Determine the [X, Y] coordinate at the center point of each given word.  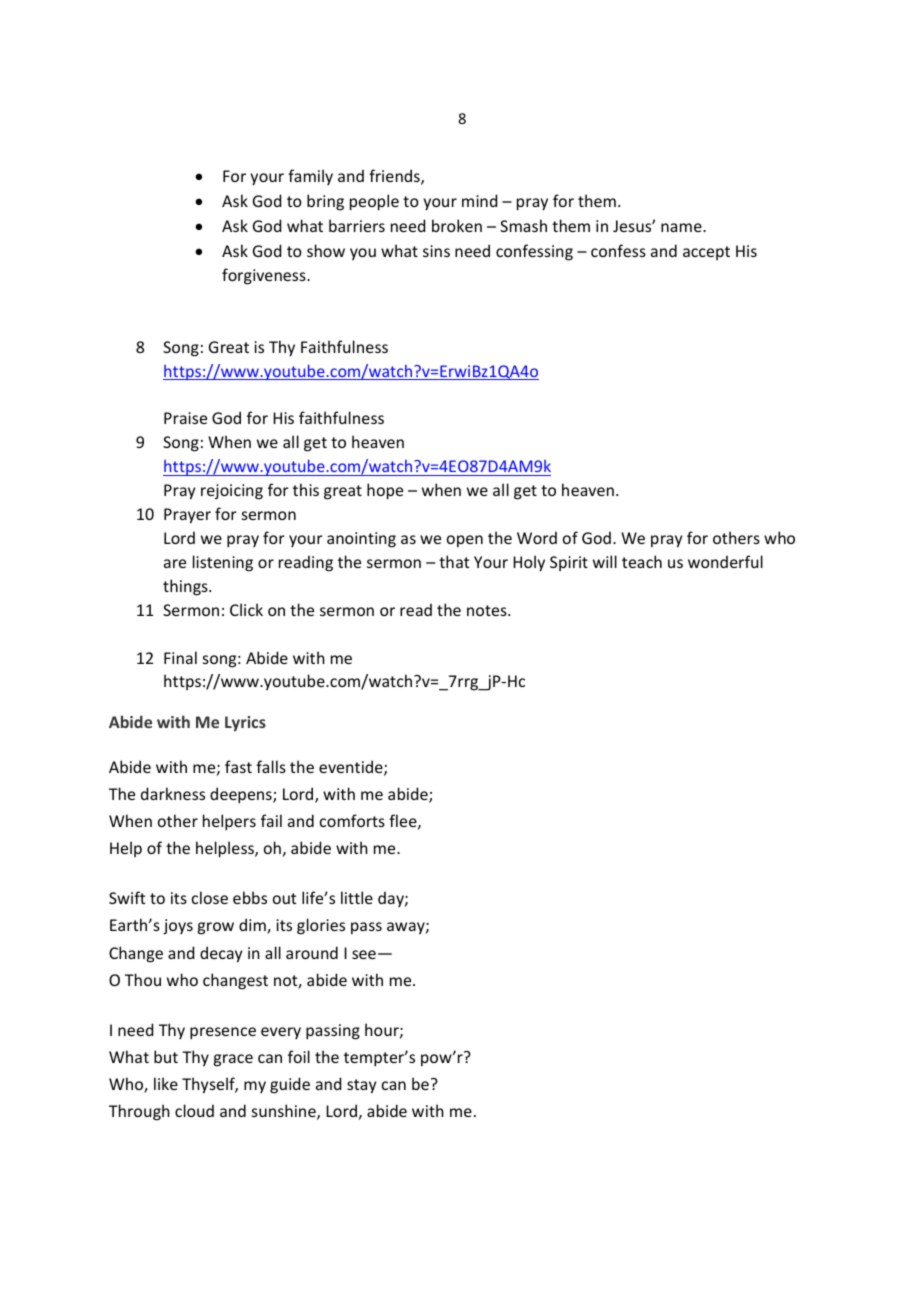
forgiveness [265, 276]
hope [385, 491]
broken [457, 225]
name [682, 227]
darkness [173, 793]
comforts [352, 820]
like [166, 1083]
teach [642, 561]
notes [488, 610]
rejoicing [232, 492]
